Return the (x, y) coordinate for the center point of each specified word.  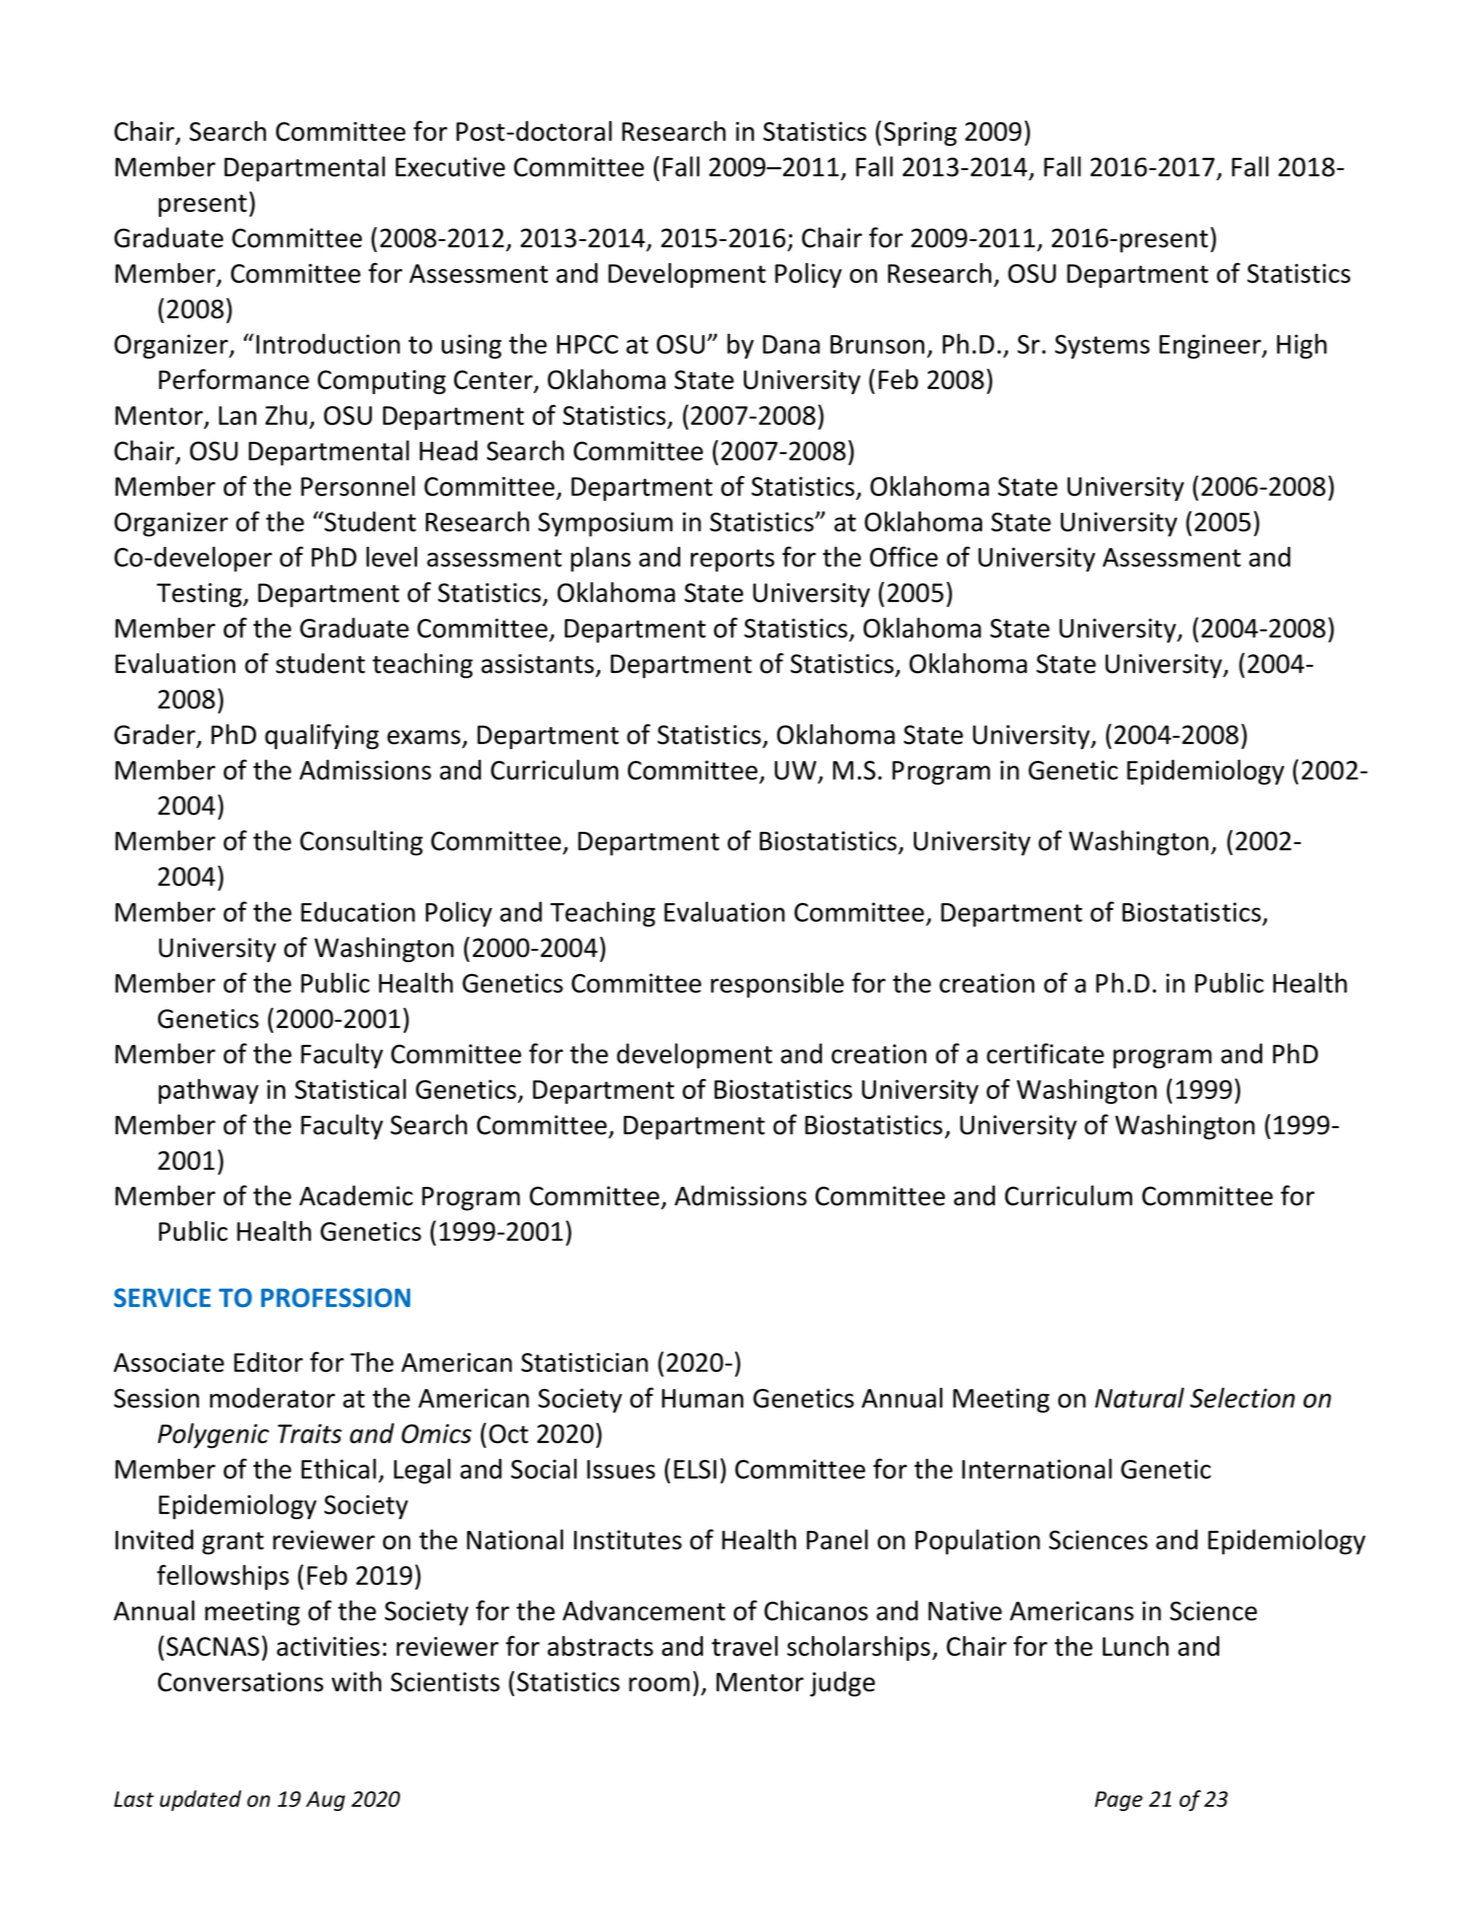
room (659, 1684)
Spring (920, 134)
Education (358, 911)
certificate (1045, 1053)
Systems (1102, 347)
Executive (450, 167)
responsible (777, 985)
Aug (325, 1801)
